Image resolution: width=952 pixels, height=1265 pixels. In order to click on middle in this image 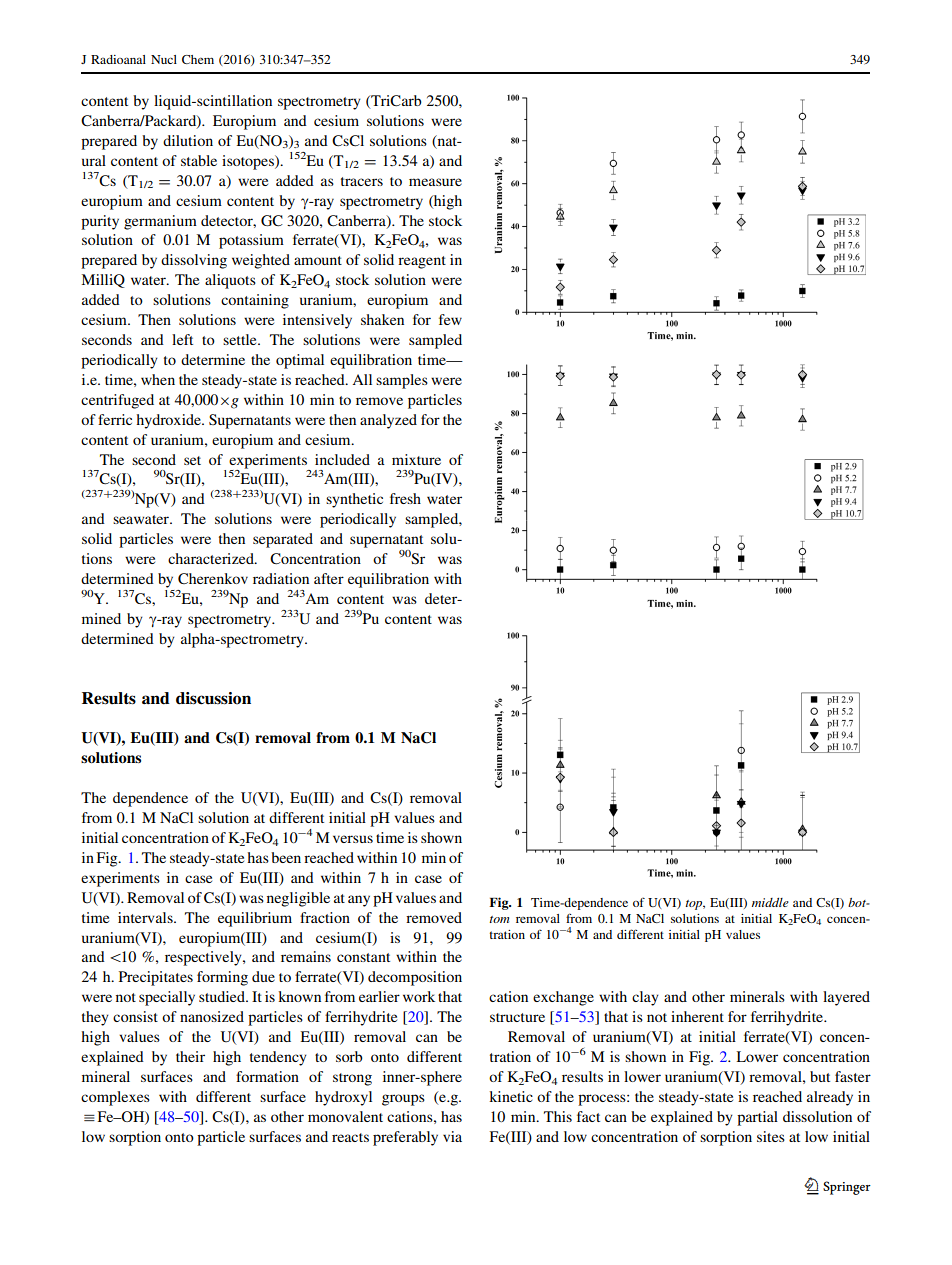, I will do `click(770, 902)`.
